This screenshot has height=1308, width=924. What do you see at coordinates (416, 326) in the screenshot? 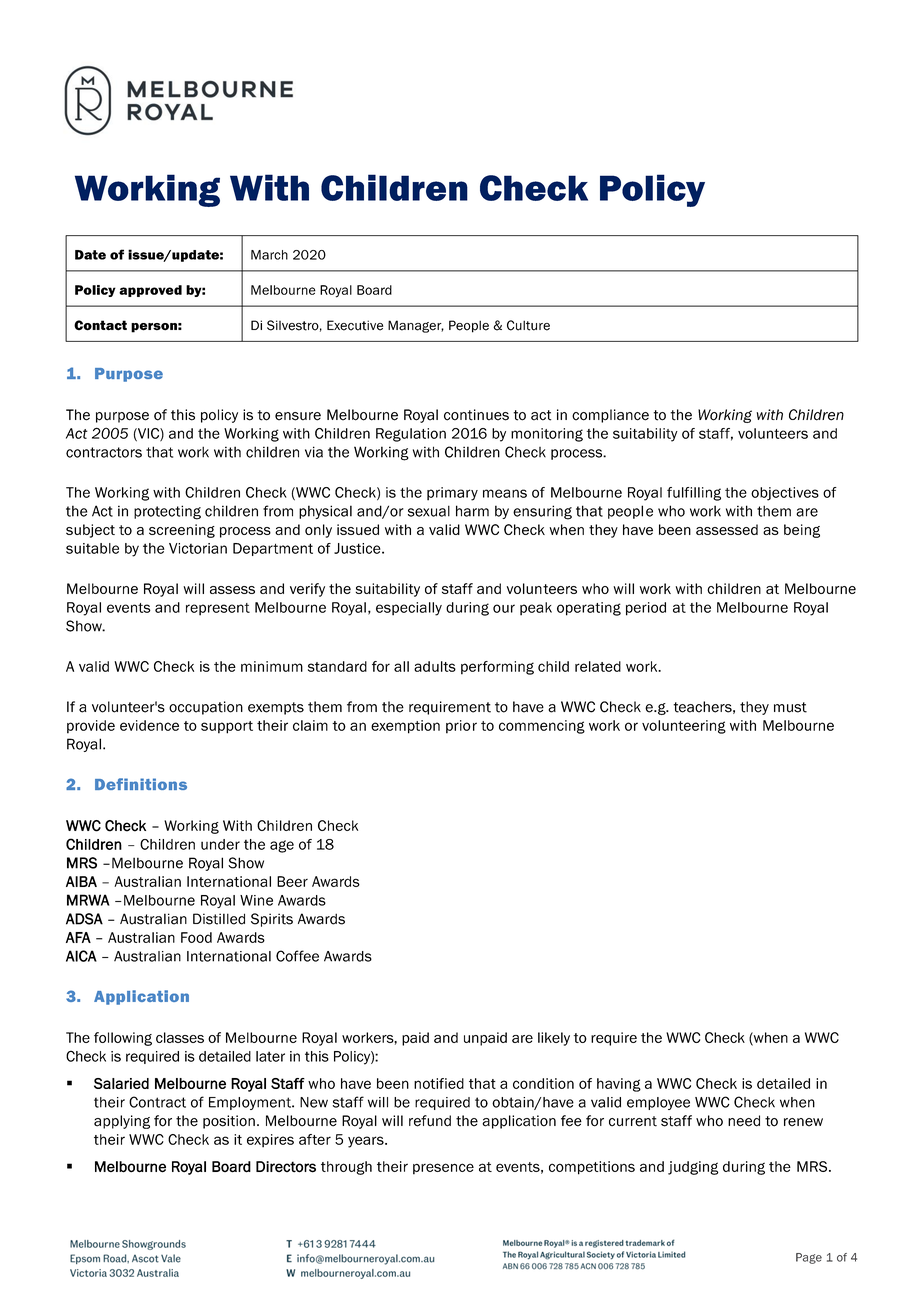
I see `Manager` at bounding box center [416, 326].
